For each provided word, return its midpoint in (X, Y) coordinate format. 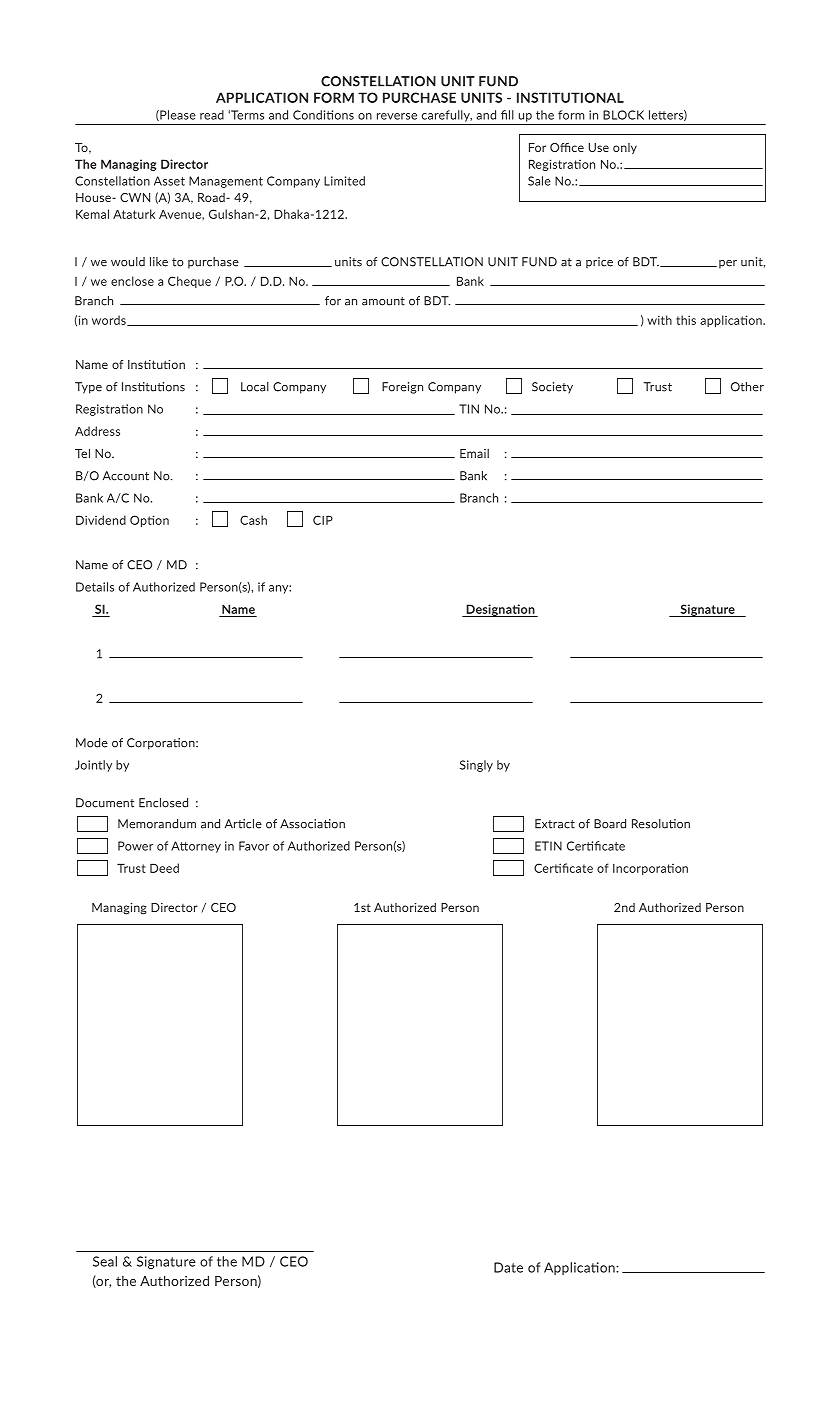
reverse (397, 116)
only (625, 148)
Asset (169, 181)
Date (508, 1267)
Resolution (661, 824)
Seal (105, 1261)
